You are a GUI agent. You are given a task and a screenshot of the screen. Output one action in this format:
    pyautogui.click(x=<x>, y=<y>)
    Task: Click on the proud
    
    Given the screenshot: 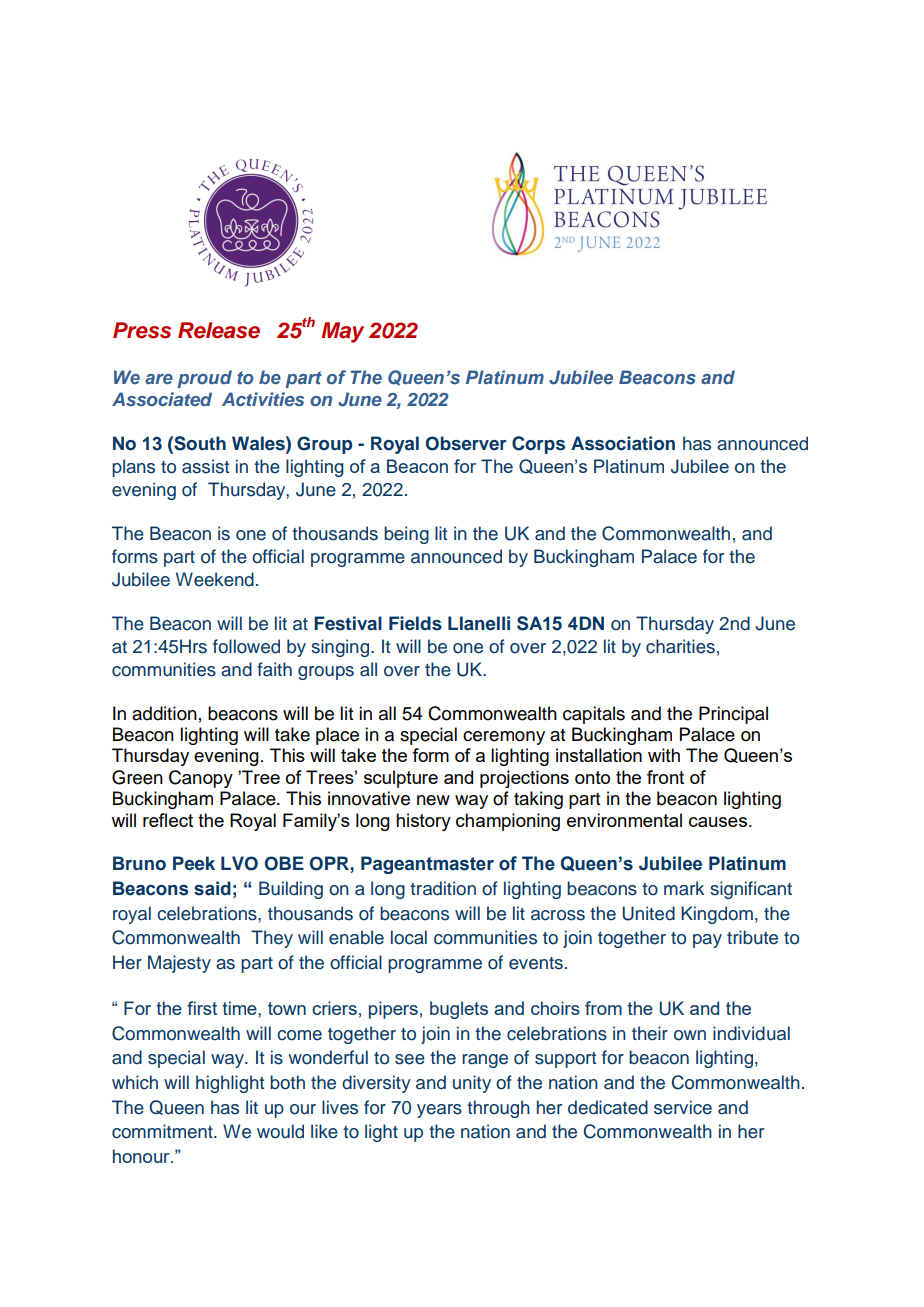 What is the action you would take?
    pyautogui.click(x=205, y=379)
